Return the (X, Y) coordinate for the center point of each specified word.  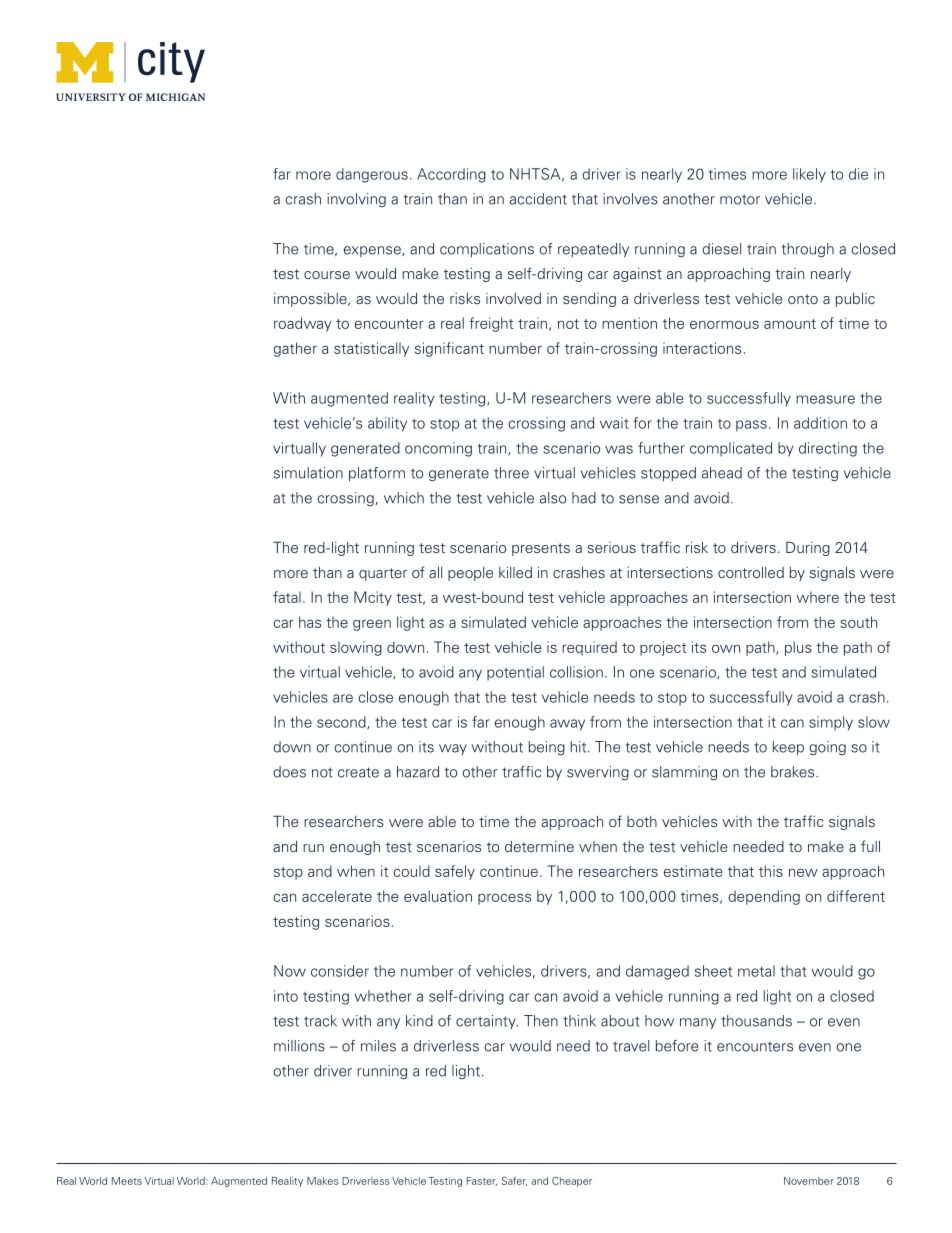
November (809, 1181)
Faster (482, 1181)
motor (740, 199)
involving (356, 200)
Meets (127, 1181)
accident (538, 199)
